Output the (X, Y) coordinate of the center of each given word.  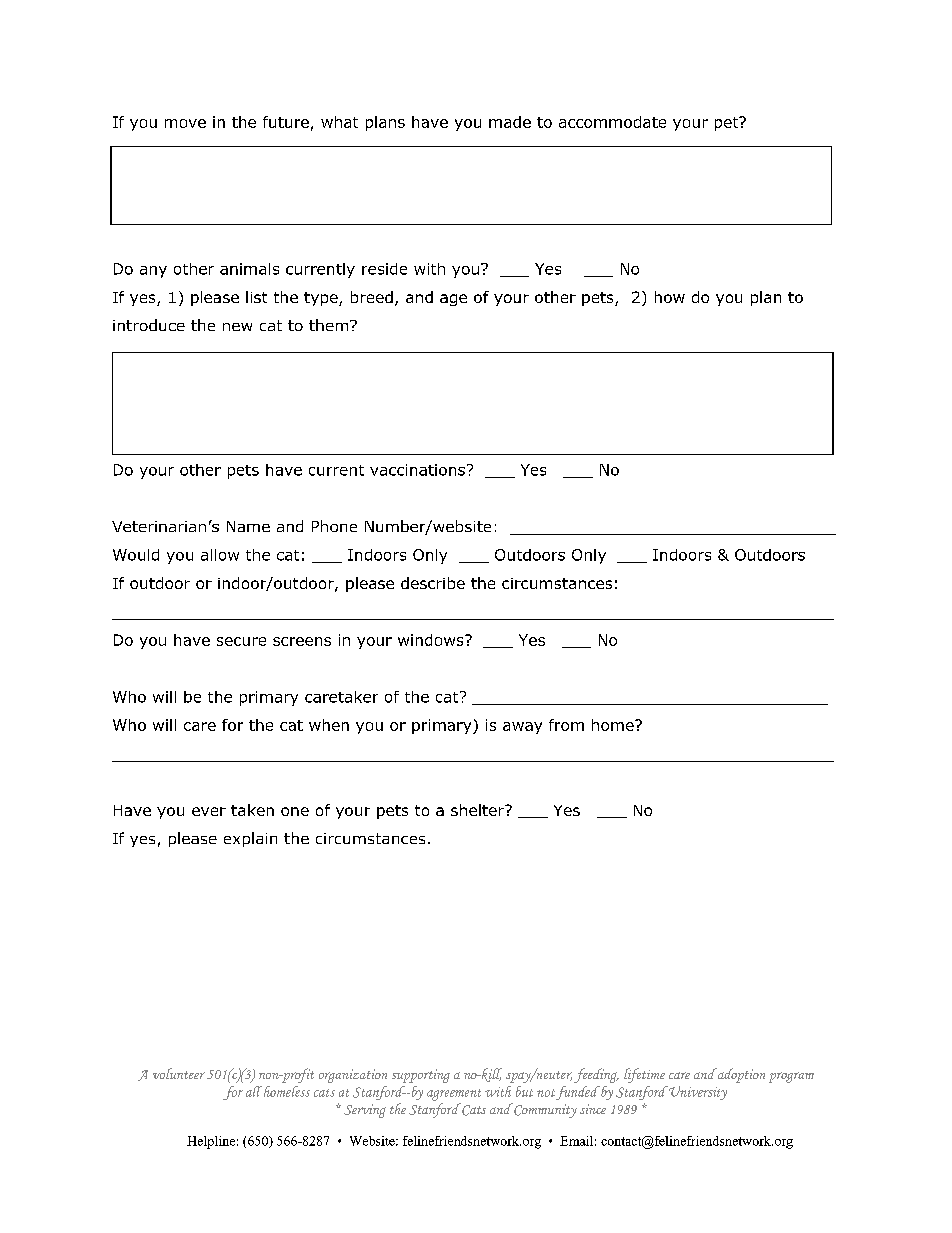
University (698, 1093)
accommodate (612, 122)
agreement (454, 1095)
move (185, 123)
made (510, 122)
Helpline (211, 1142)
